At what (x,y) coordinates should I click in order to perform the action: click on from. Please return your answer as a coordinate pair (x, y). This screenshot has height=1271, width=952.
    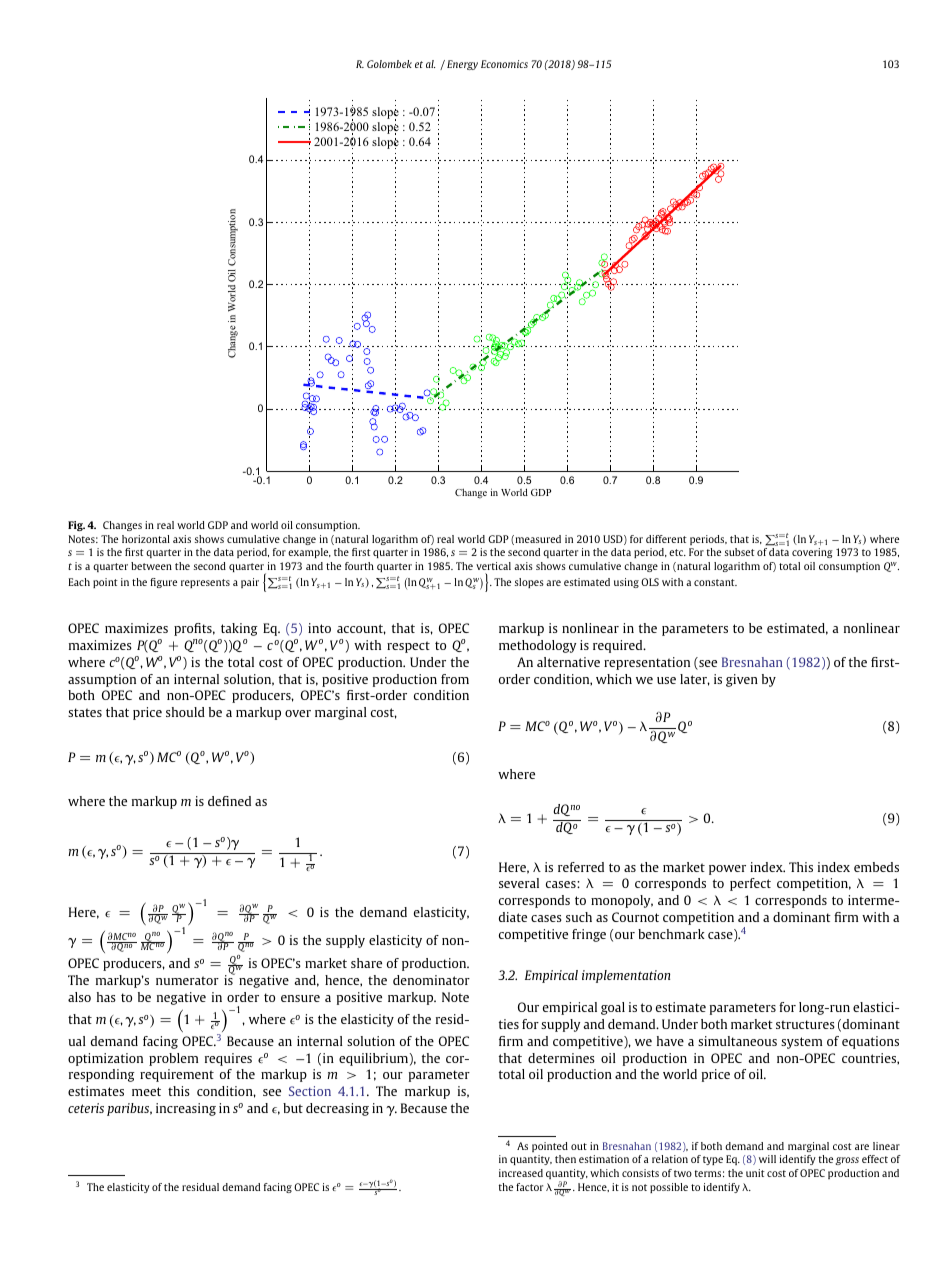
    Looking at the image, I should click on (455, 679).
